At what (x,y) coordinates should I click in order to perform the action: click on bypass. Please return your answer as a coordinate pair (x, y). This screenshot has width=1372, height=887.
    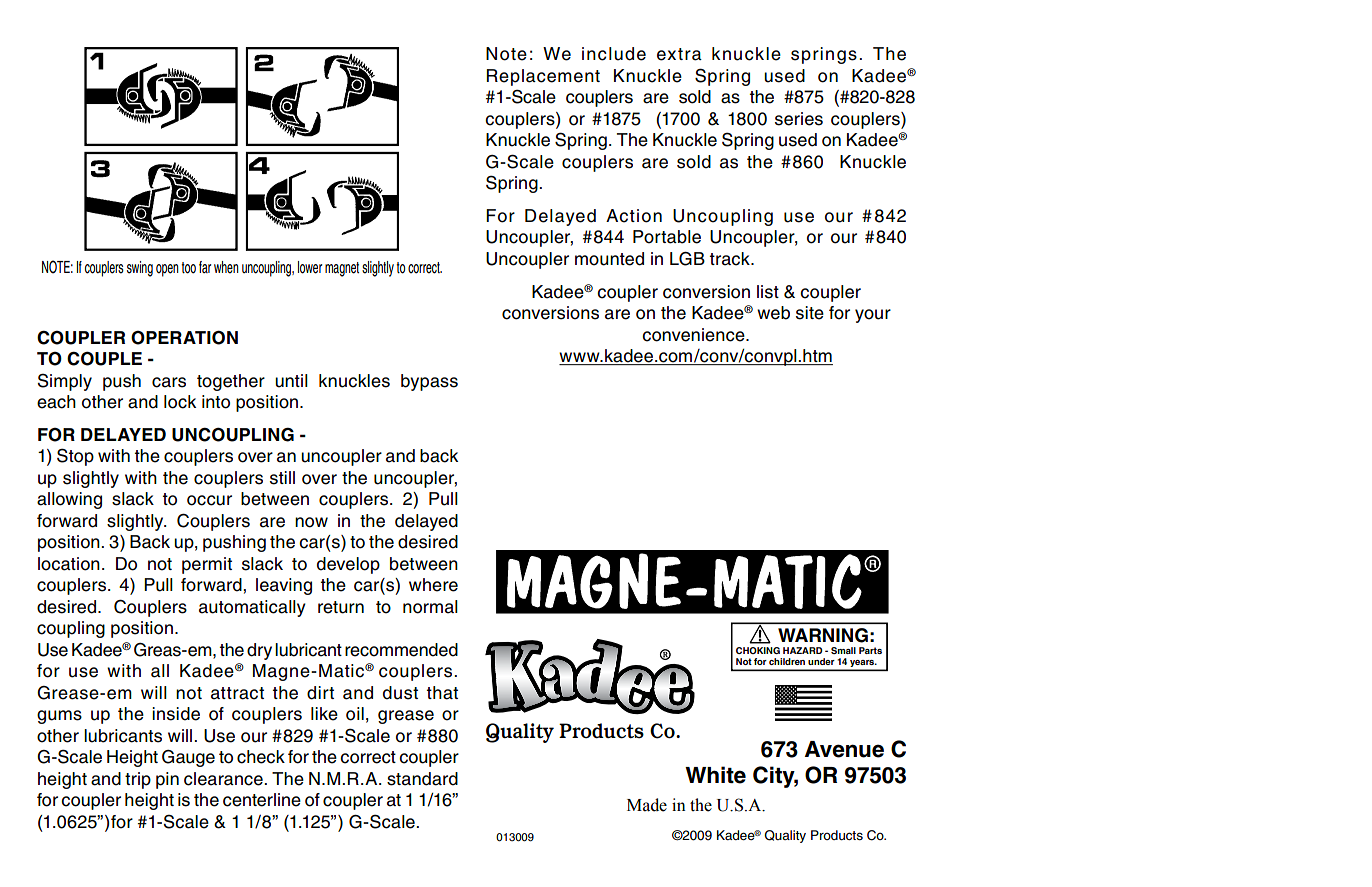
    Looking at the image, I should click on (429, 382).
